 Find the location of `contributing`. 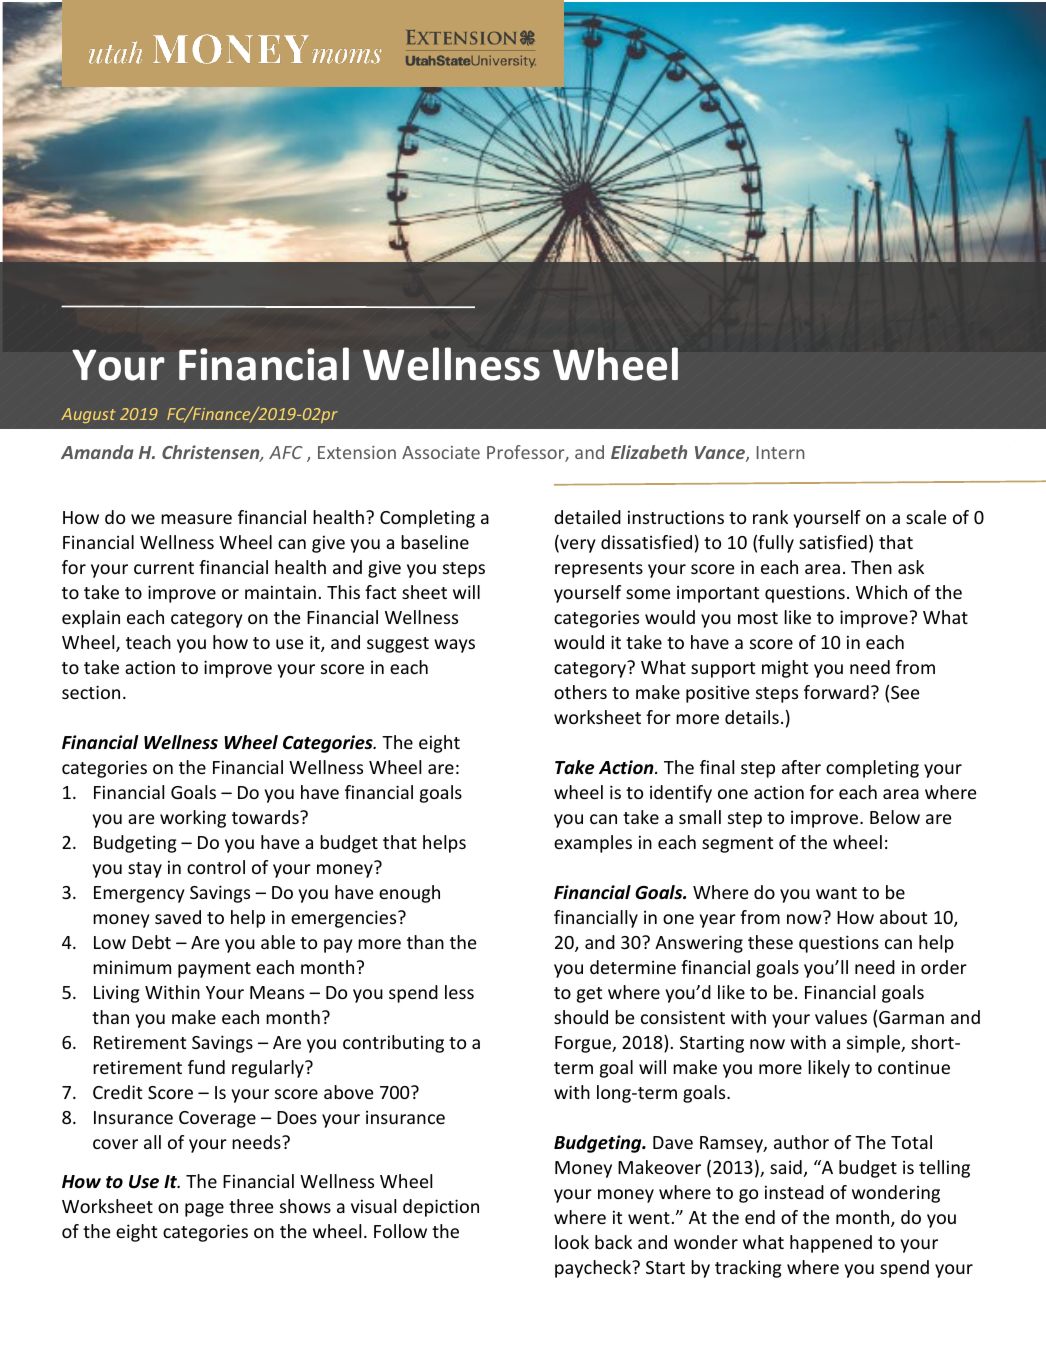

contributing is located at coordinates (393, 1044).
